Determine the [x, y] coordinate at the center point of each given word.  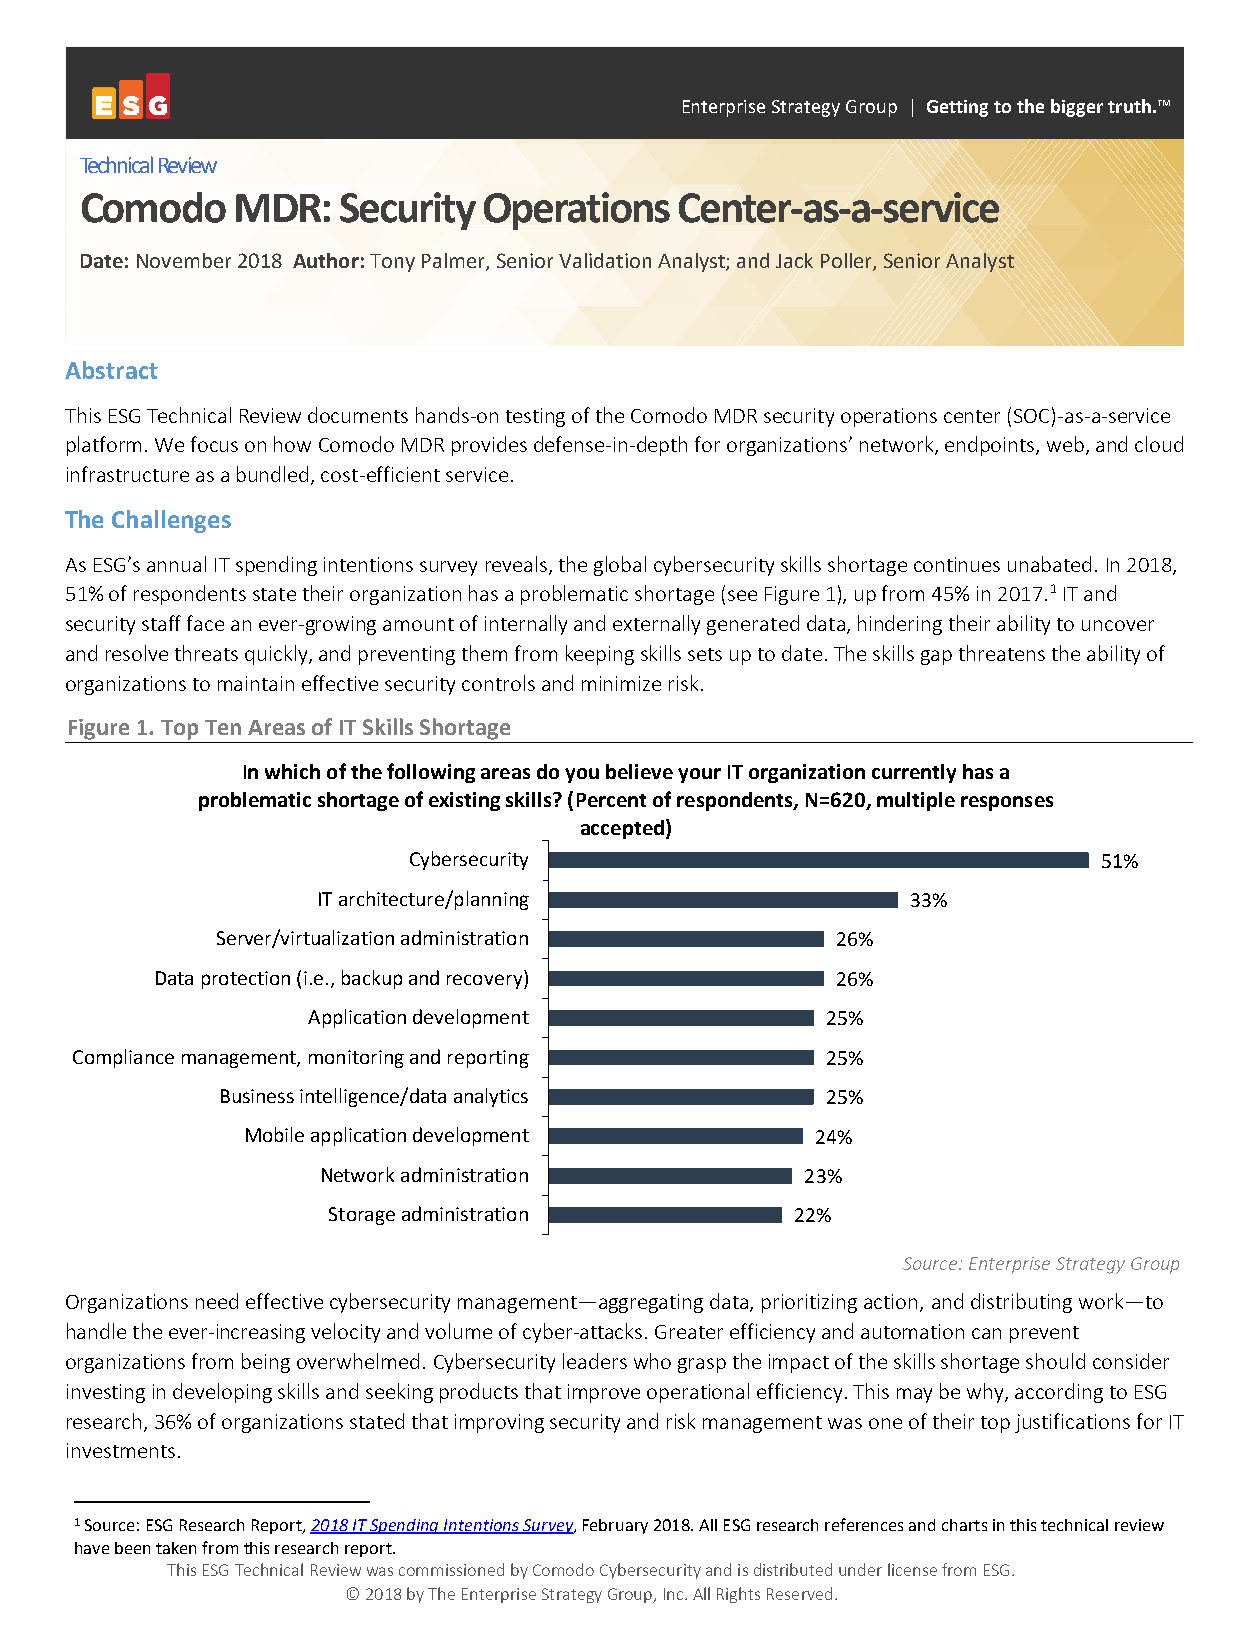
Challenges [171, 521]
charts [964, 1525]
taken [176, 1548]
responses [1007, 803]
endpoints [991, 446]
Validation [605, 260]
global [620, 566]
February [615, 1526]
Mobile [275, 1134]
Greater [689, 1332]
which [292, 771]
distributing [1021, 1303]
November [184, 260]
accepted [622, 829]
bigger [1077, 108]
